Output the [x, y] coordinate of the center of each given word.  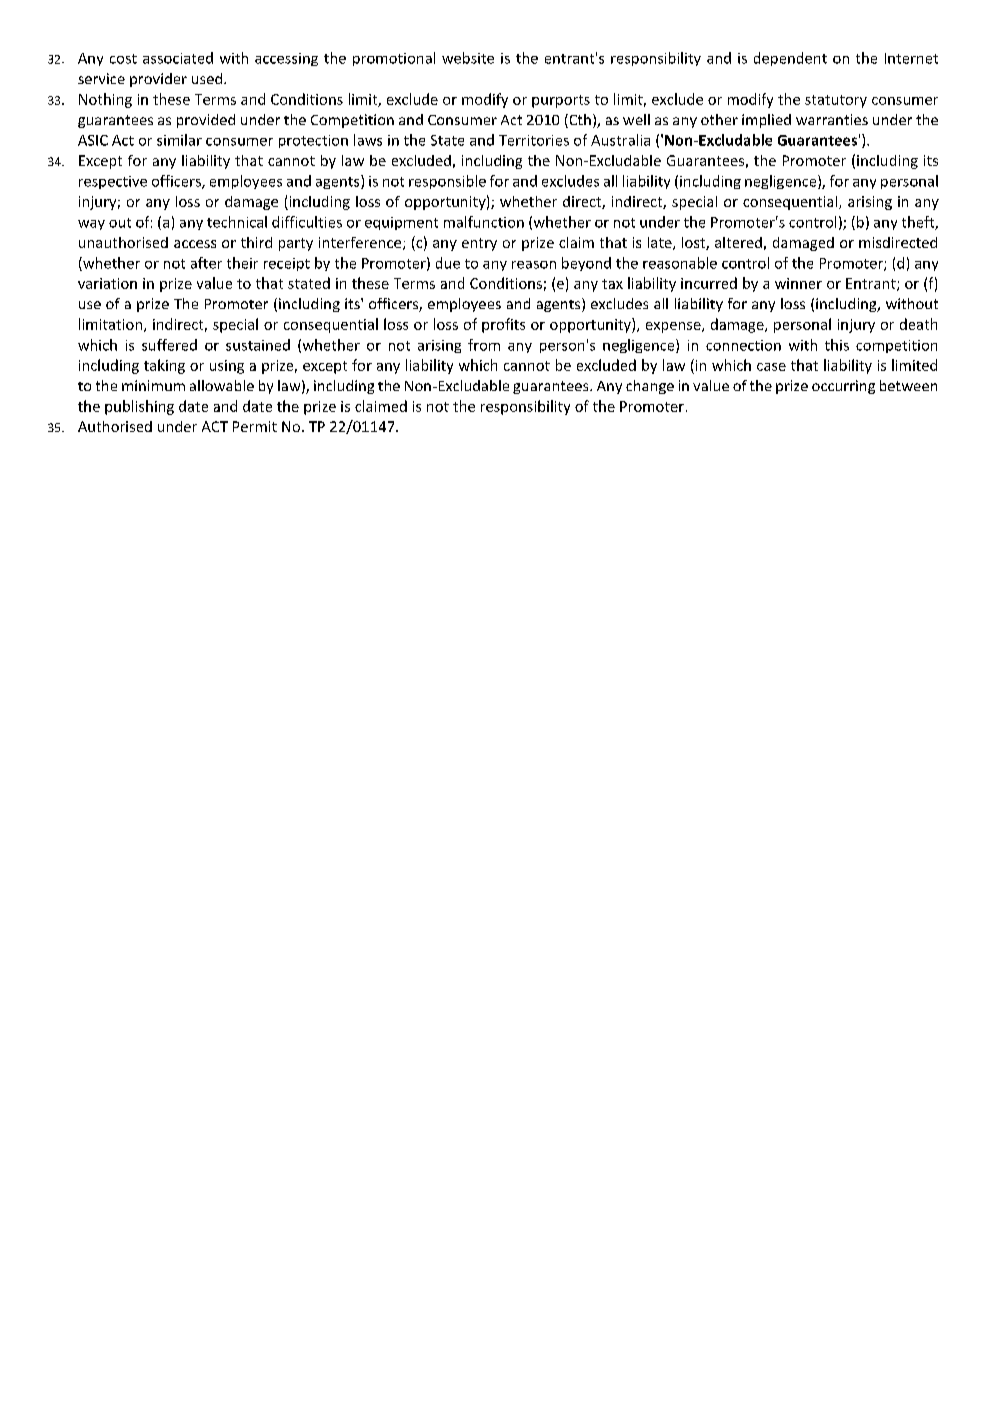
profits [503, 325]
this [837, 345]
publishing [139, 407]
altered [738, 242]
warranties [832, 119]
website [468, 58]
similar [179, 140]
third [256, 242]
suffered [169, 345]
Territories [534, 140]
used [207, 78]
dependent [790, 59]
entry [479, 244]
